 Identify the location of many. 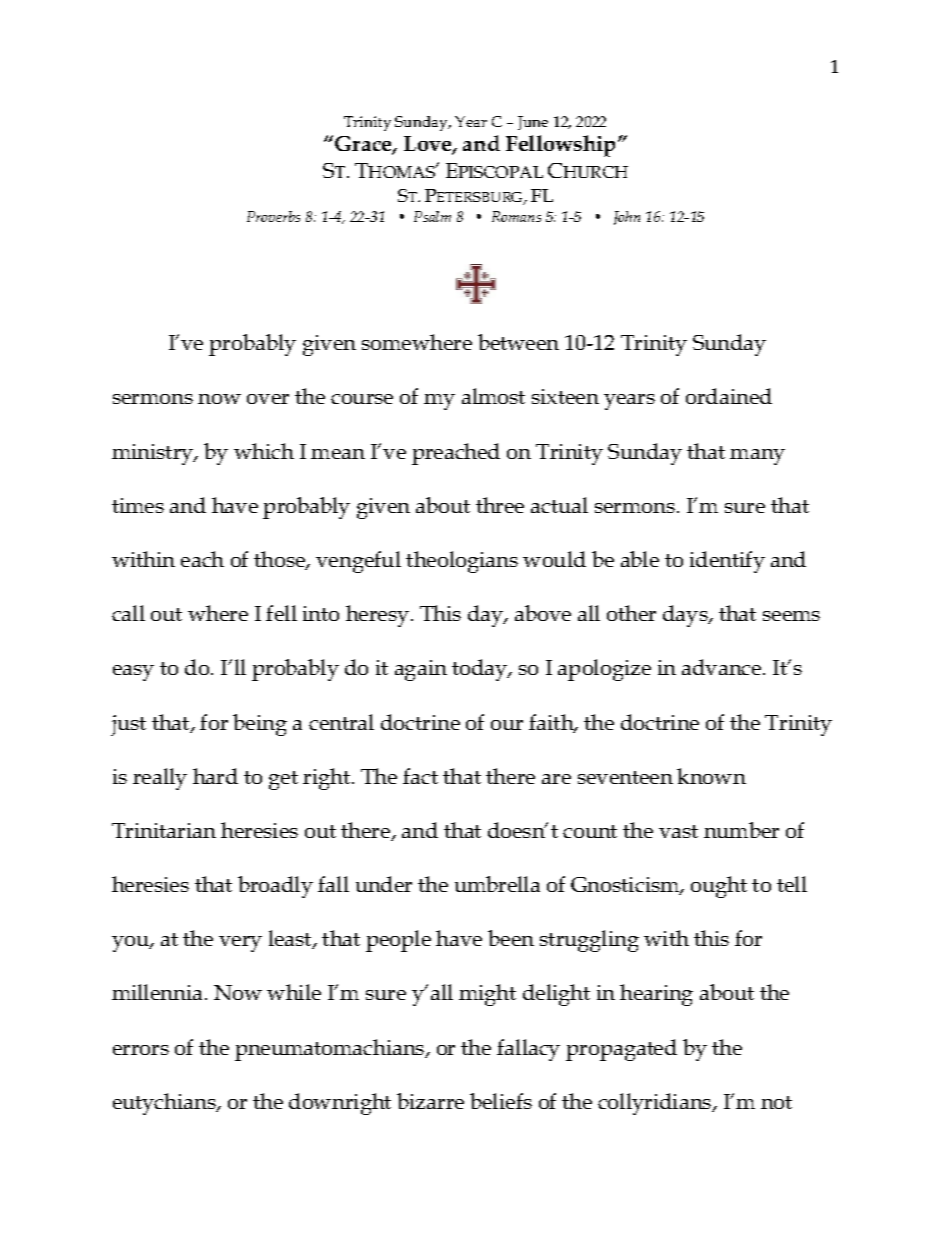
(757, 457).
